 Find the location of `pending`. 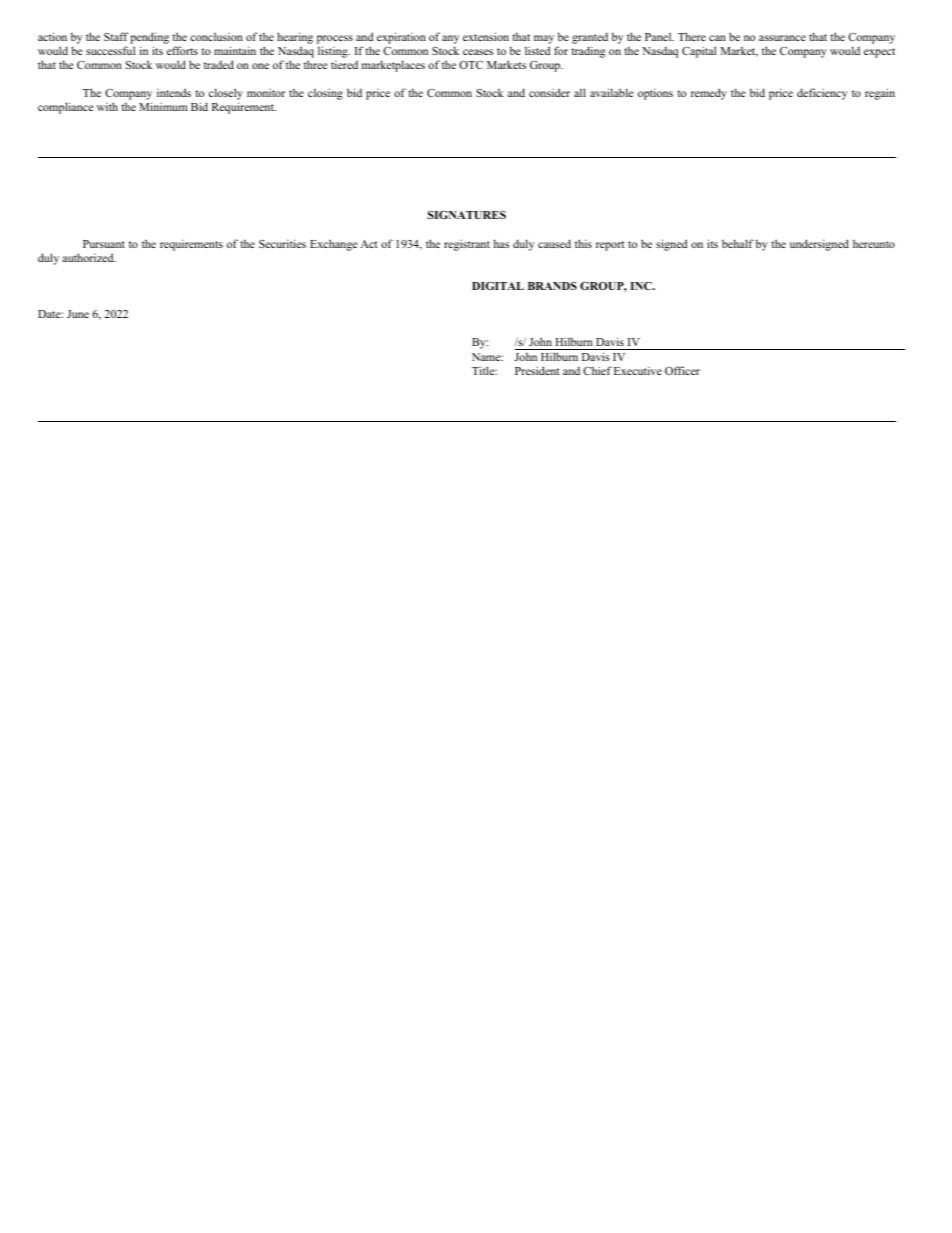

pending is located at coordinates (149, 39).
